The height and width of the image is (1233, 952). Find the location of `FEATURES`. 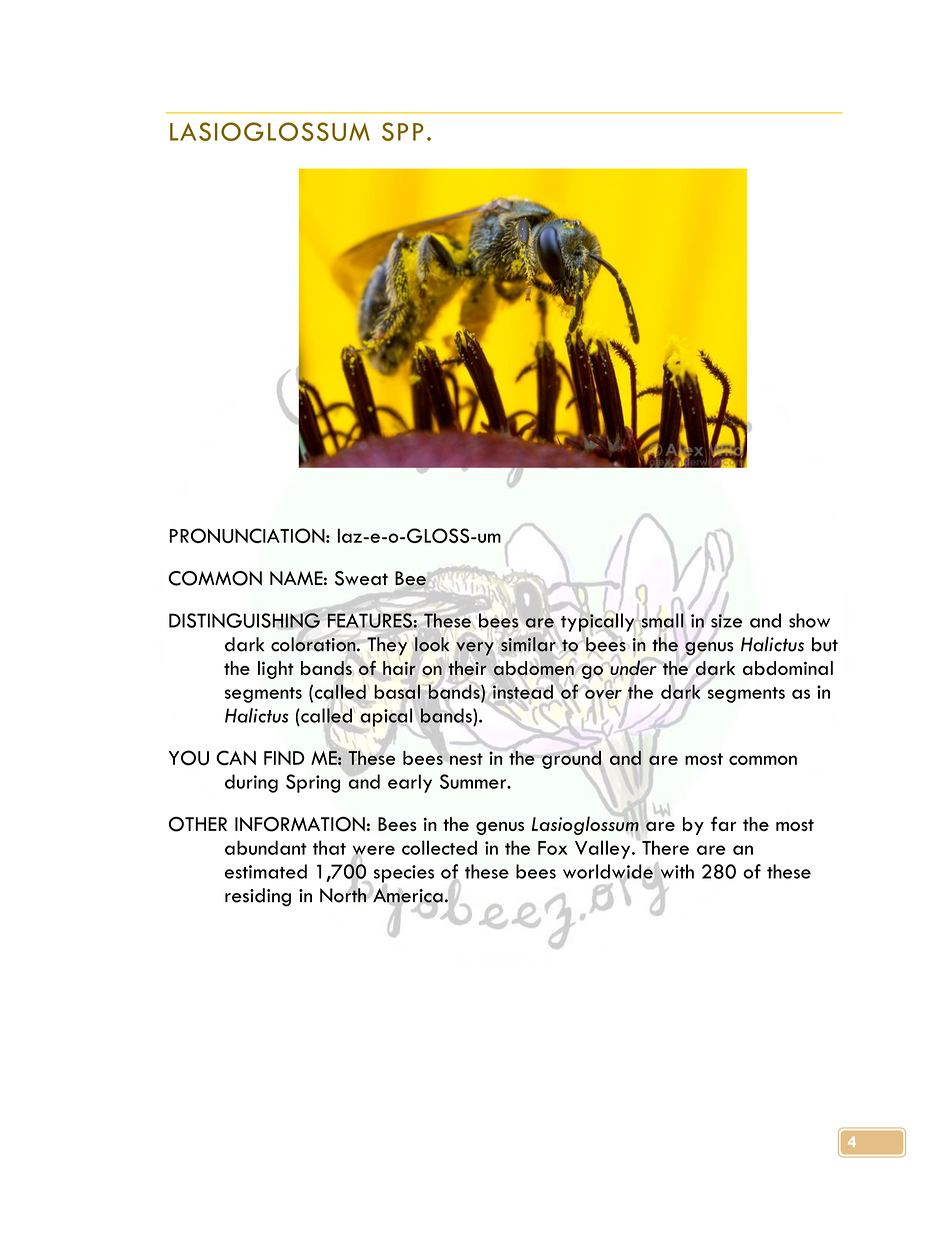

FEATURES is located at coordinates (370, 620).
